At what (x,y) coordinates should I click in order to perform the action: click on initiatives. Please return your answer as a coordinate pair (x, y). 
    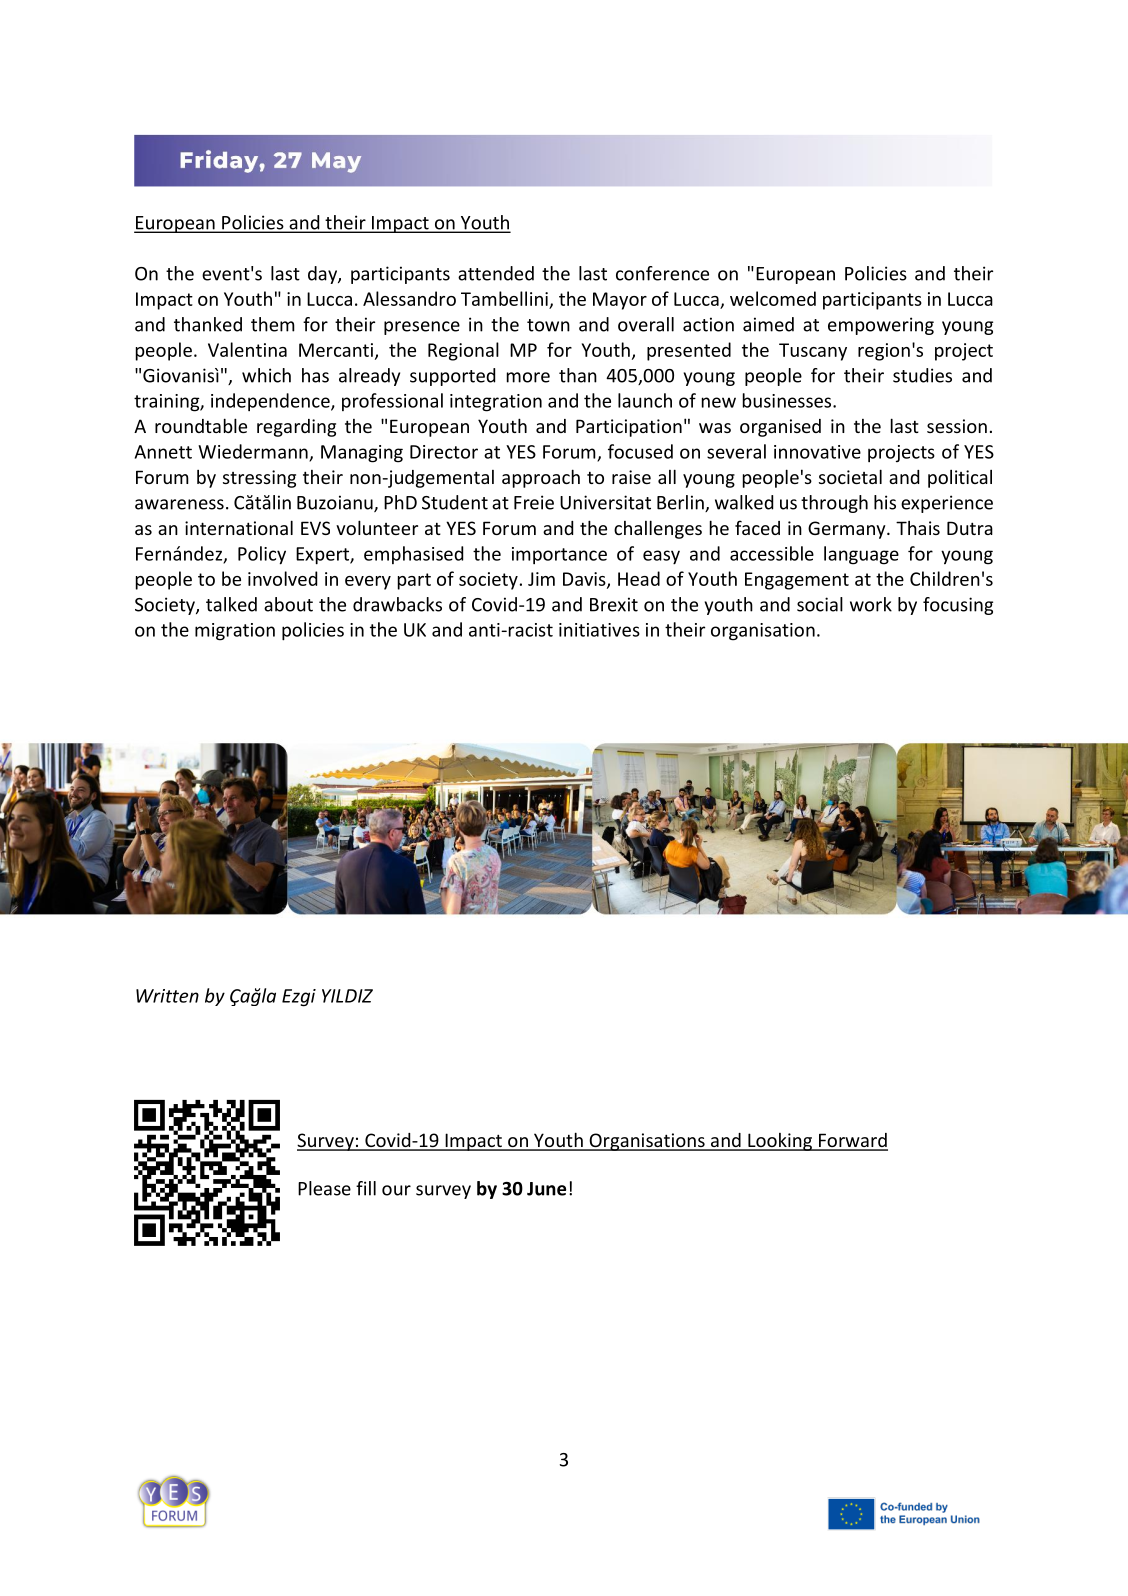
    Looking at the image, I should click on (599, 630).
